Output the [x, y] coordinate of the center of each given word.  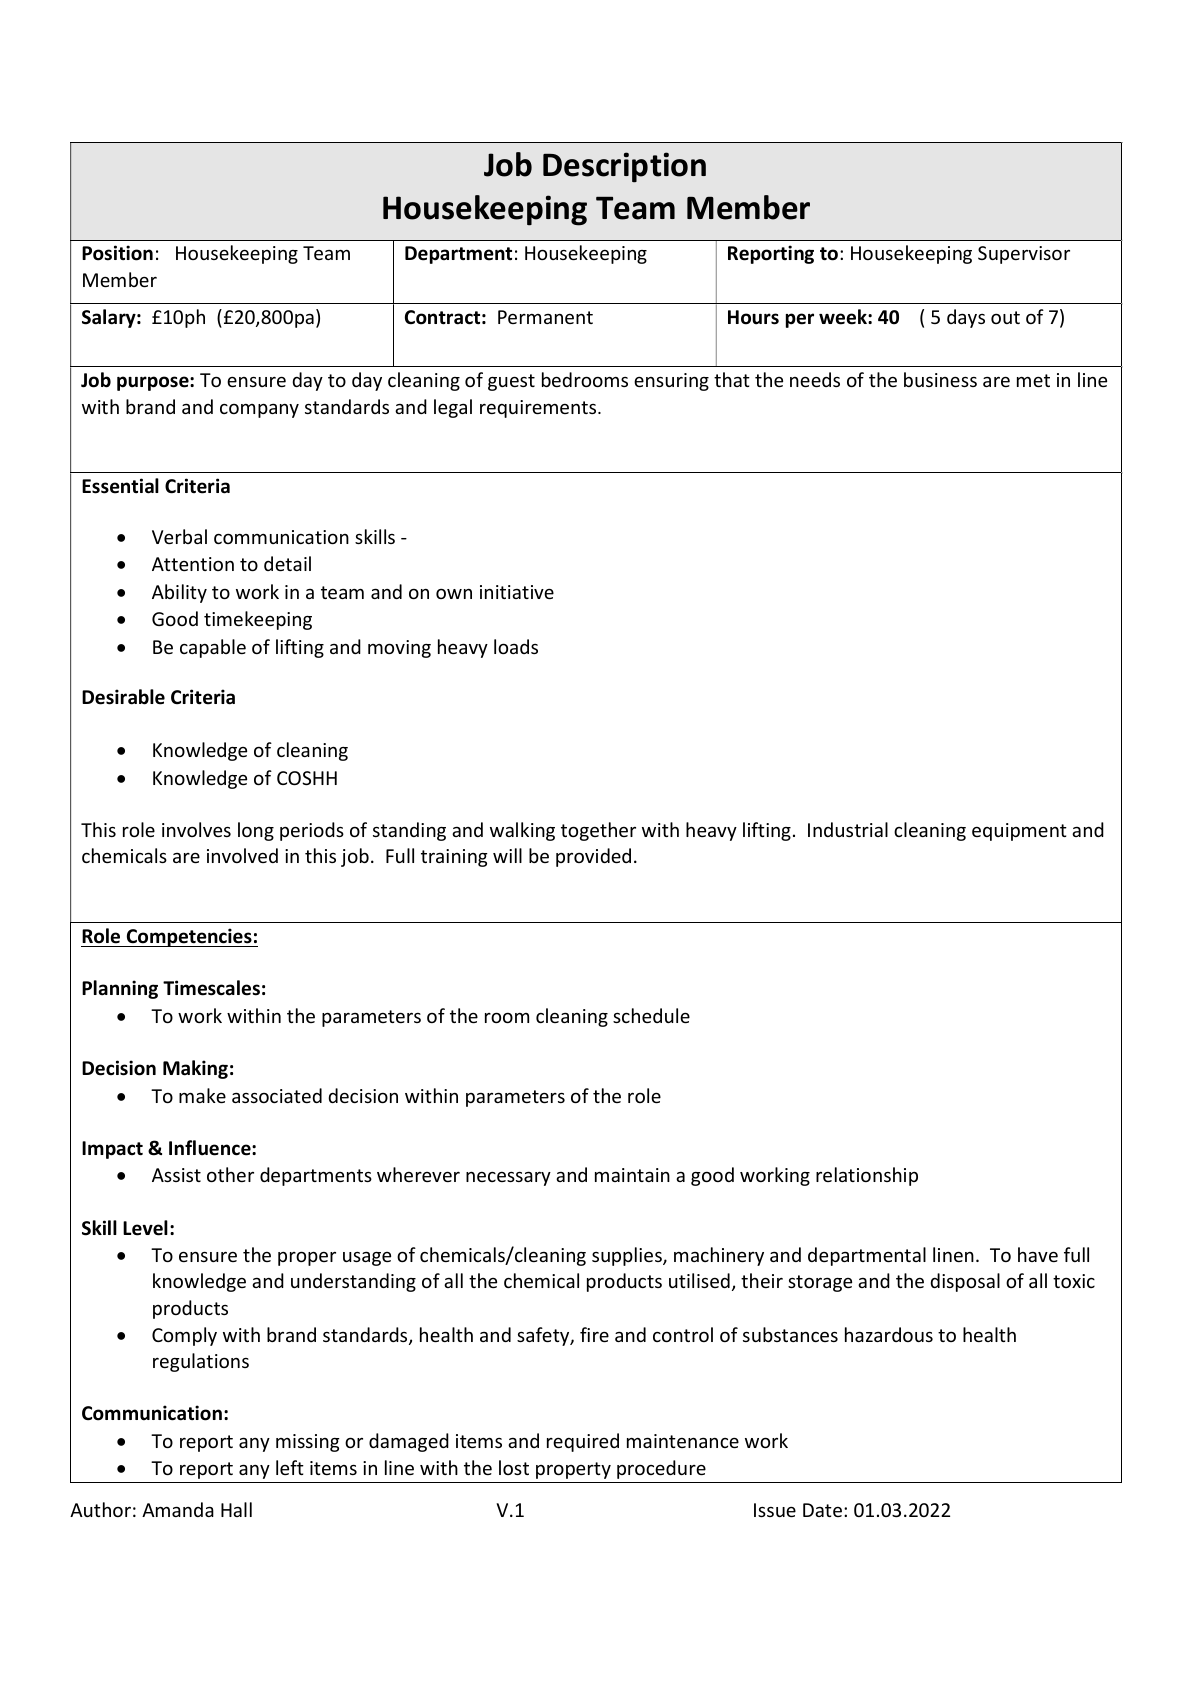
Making [195, 1069]
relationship [867, 1176]
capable [213, 648]
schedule [651, 1015]
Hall [236, 1509]
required [583, 1442]
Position [117, 253]
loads [516, 646]
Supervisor [1024, 255]
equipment [1019, 832]
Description [624, 167]
